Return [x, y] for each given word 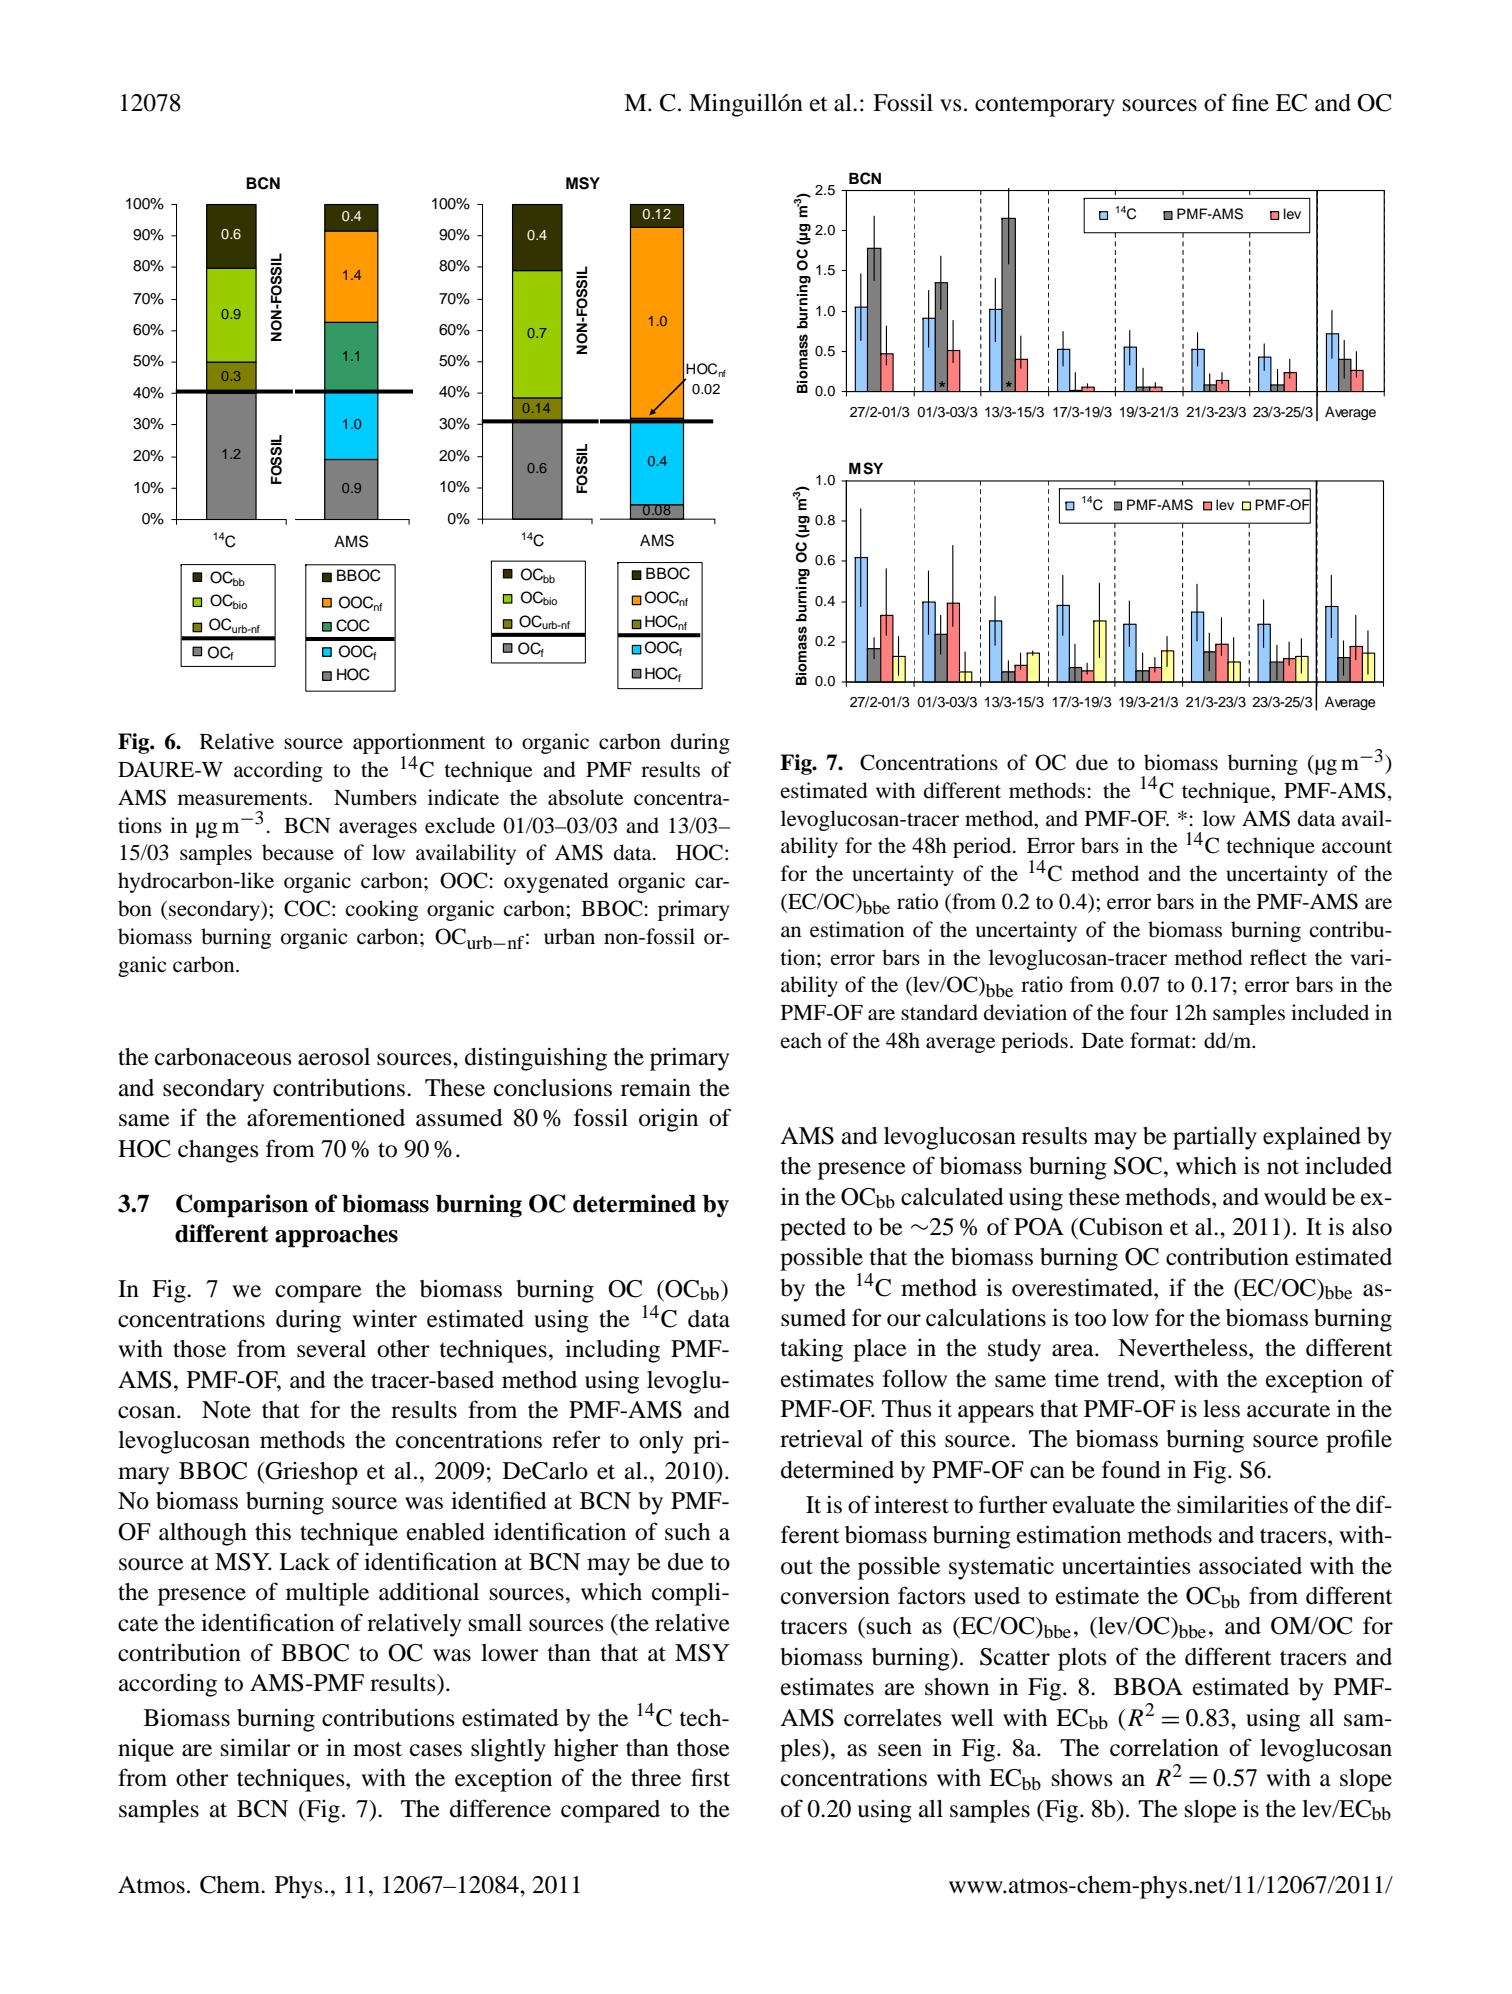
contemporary [1045, 107]
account [1357, 847]
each [801, 1040]
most [377, 1749]
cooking [381, 910]
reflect [1278, 957]
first [710, 1777]
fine [1250, 102]
